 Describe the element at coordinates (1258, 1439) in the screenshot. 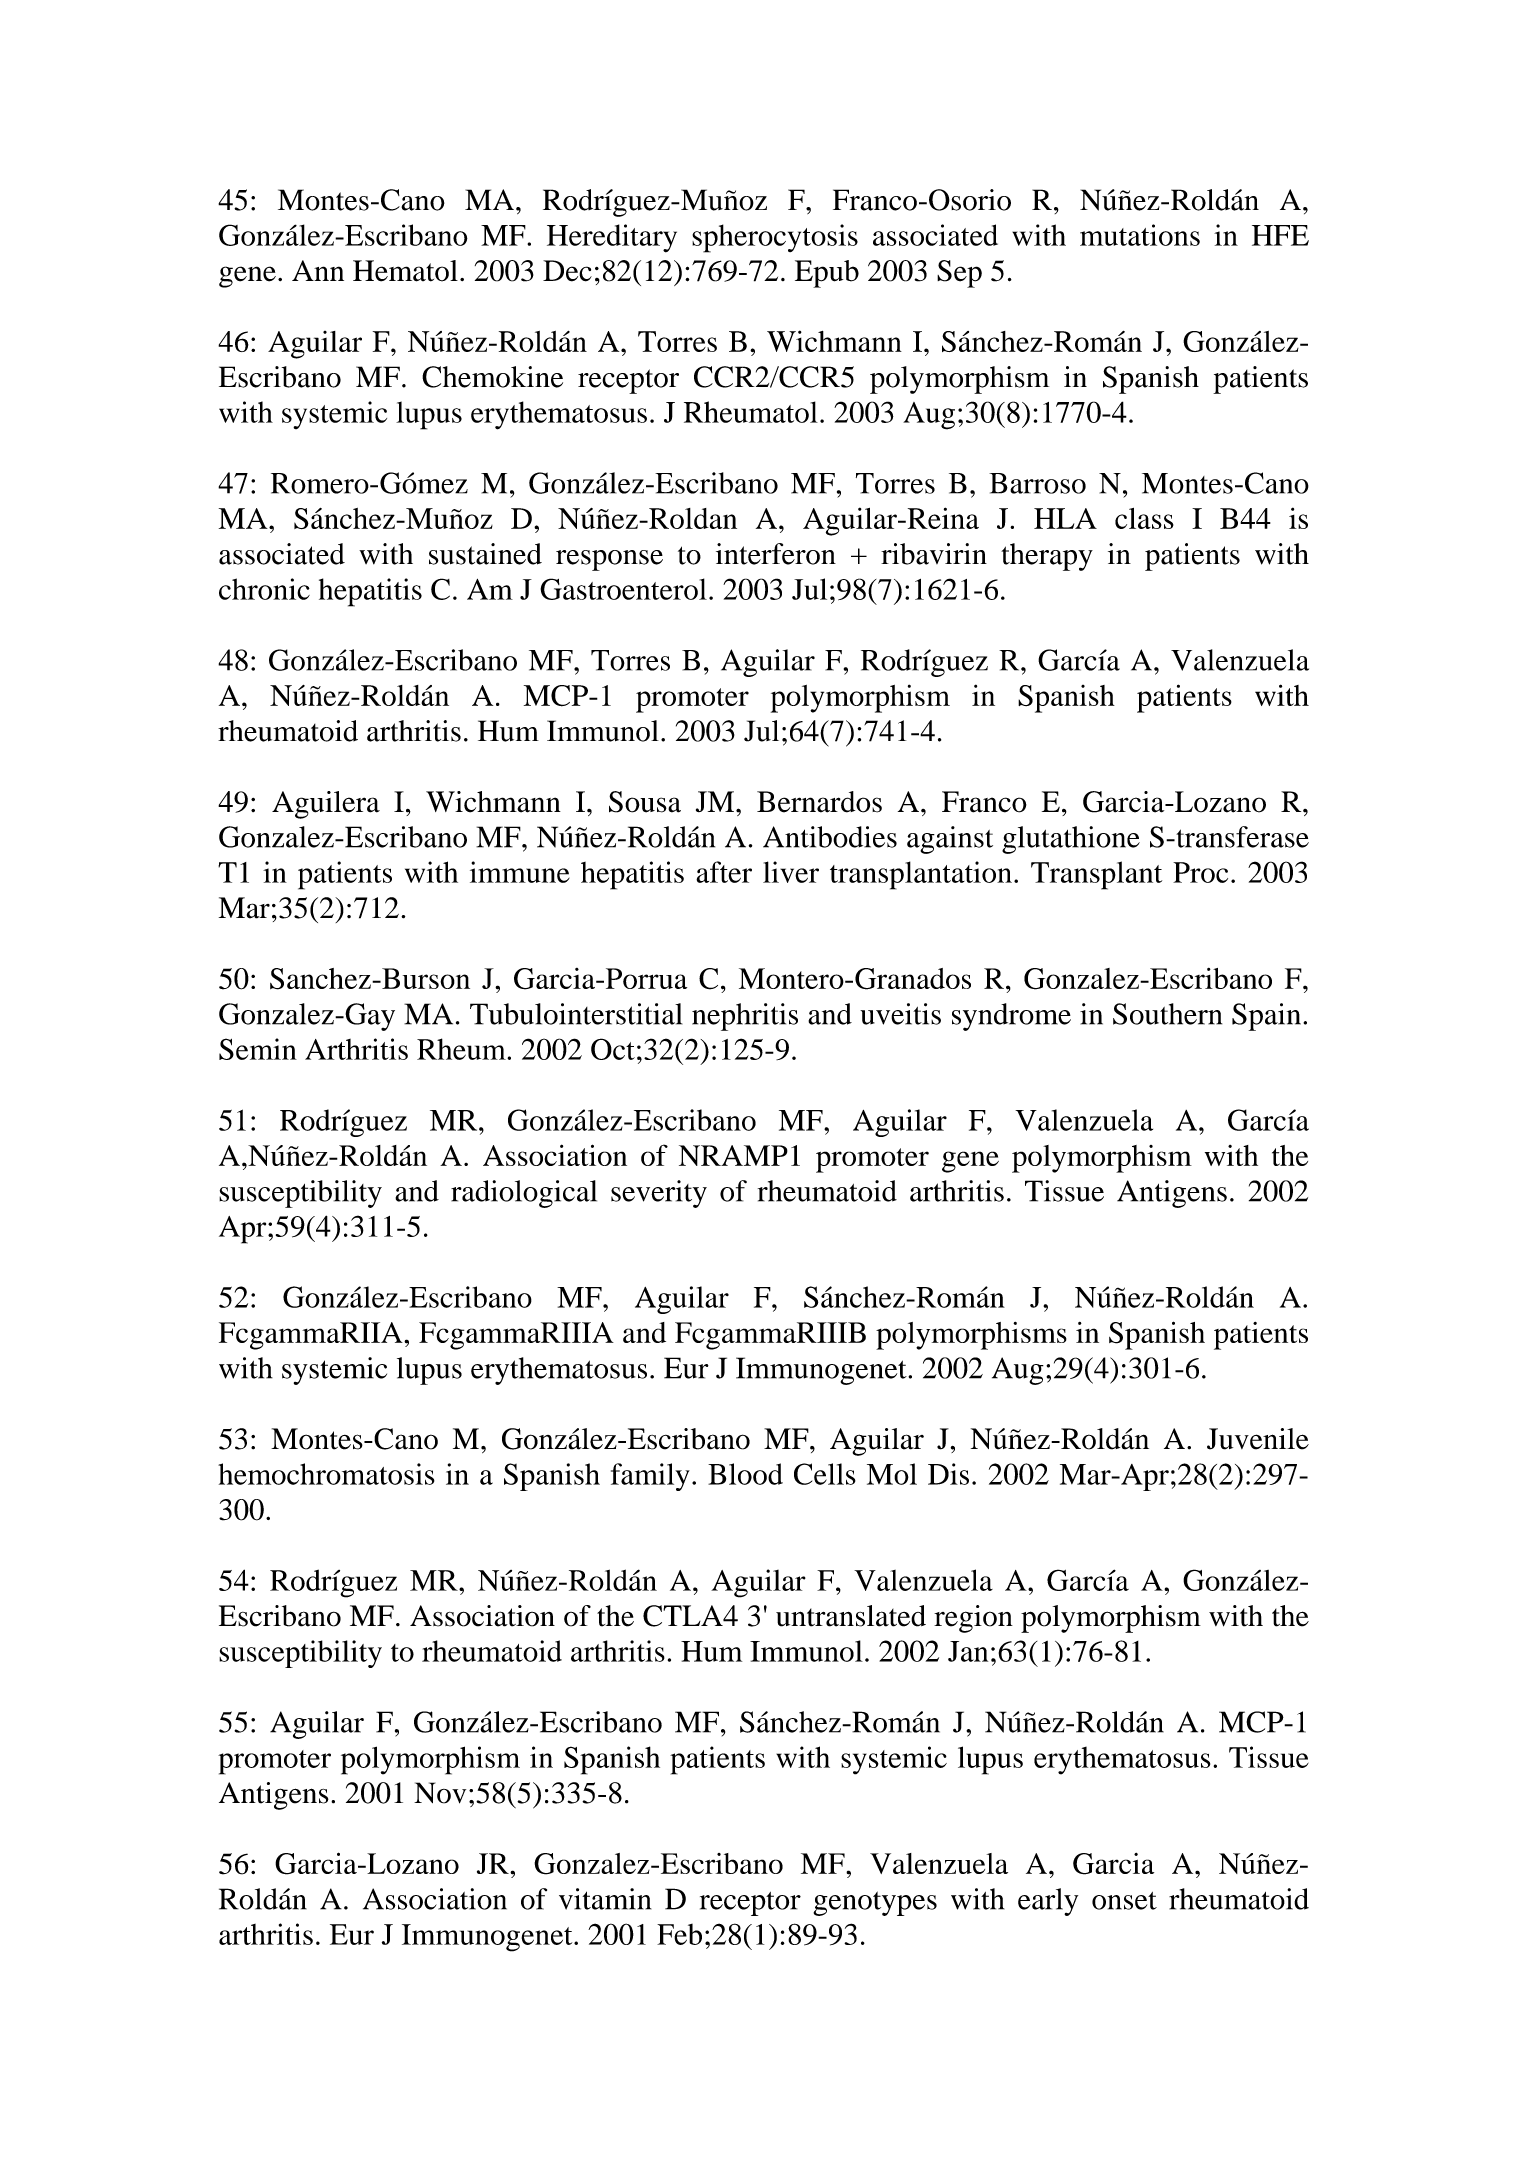

I see `Juvenile` at that location.
